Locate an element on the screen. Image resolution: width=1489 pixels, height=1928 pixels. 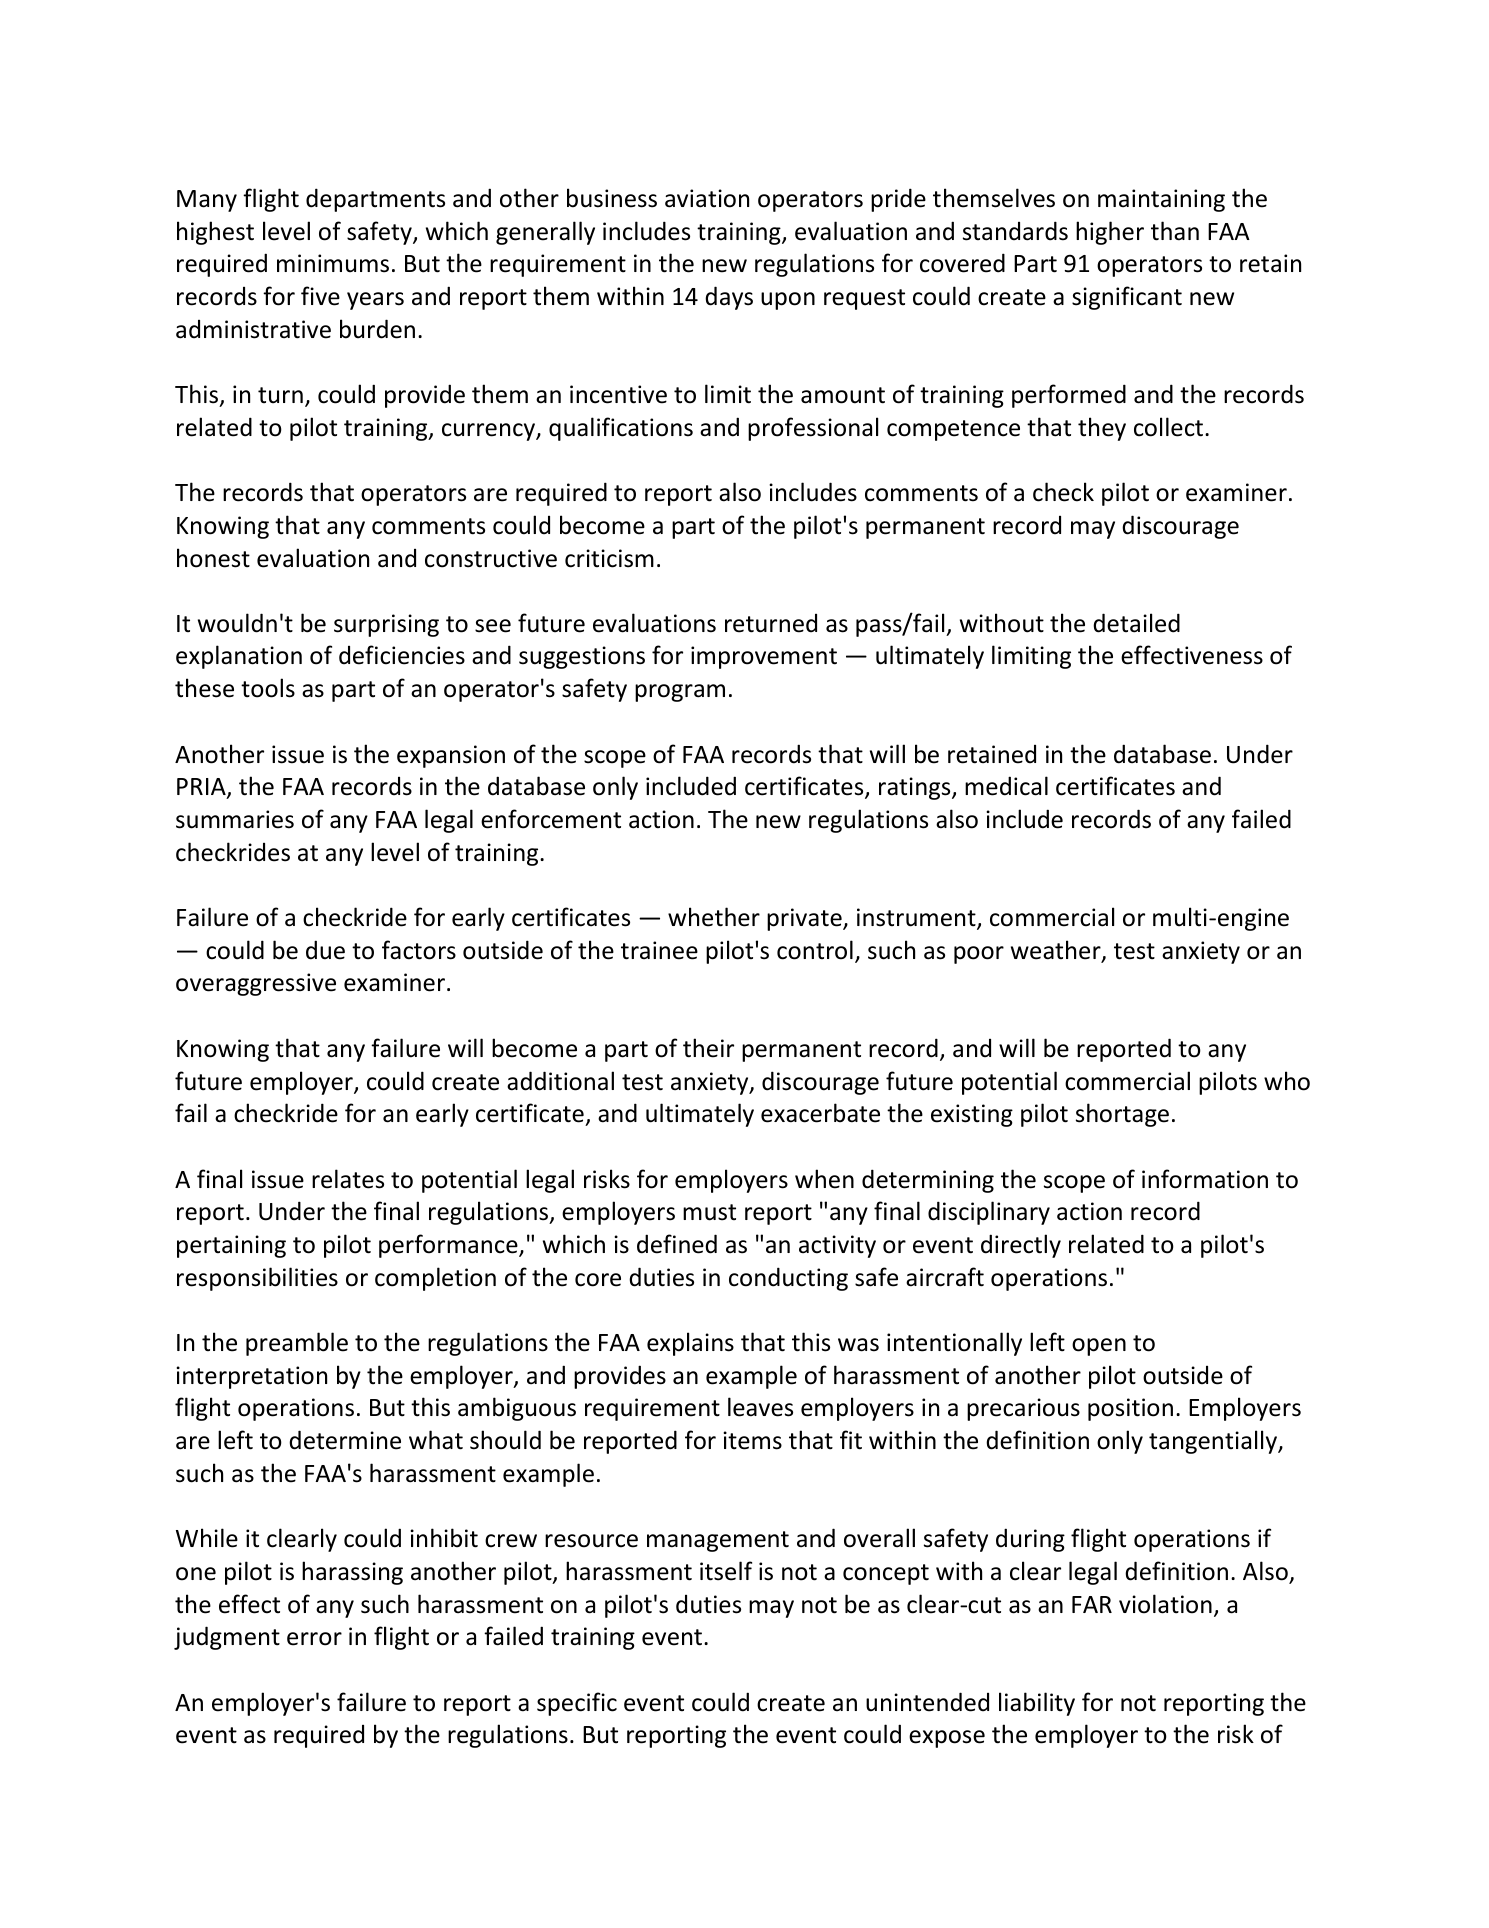
aviation is located at coordinates (707, 198).
